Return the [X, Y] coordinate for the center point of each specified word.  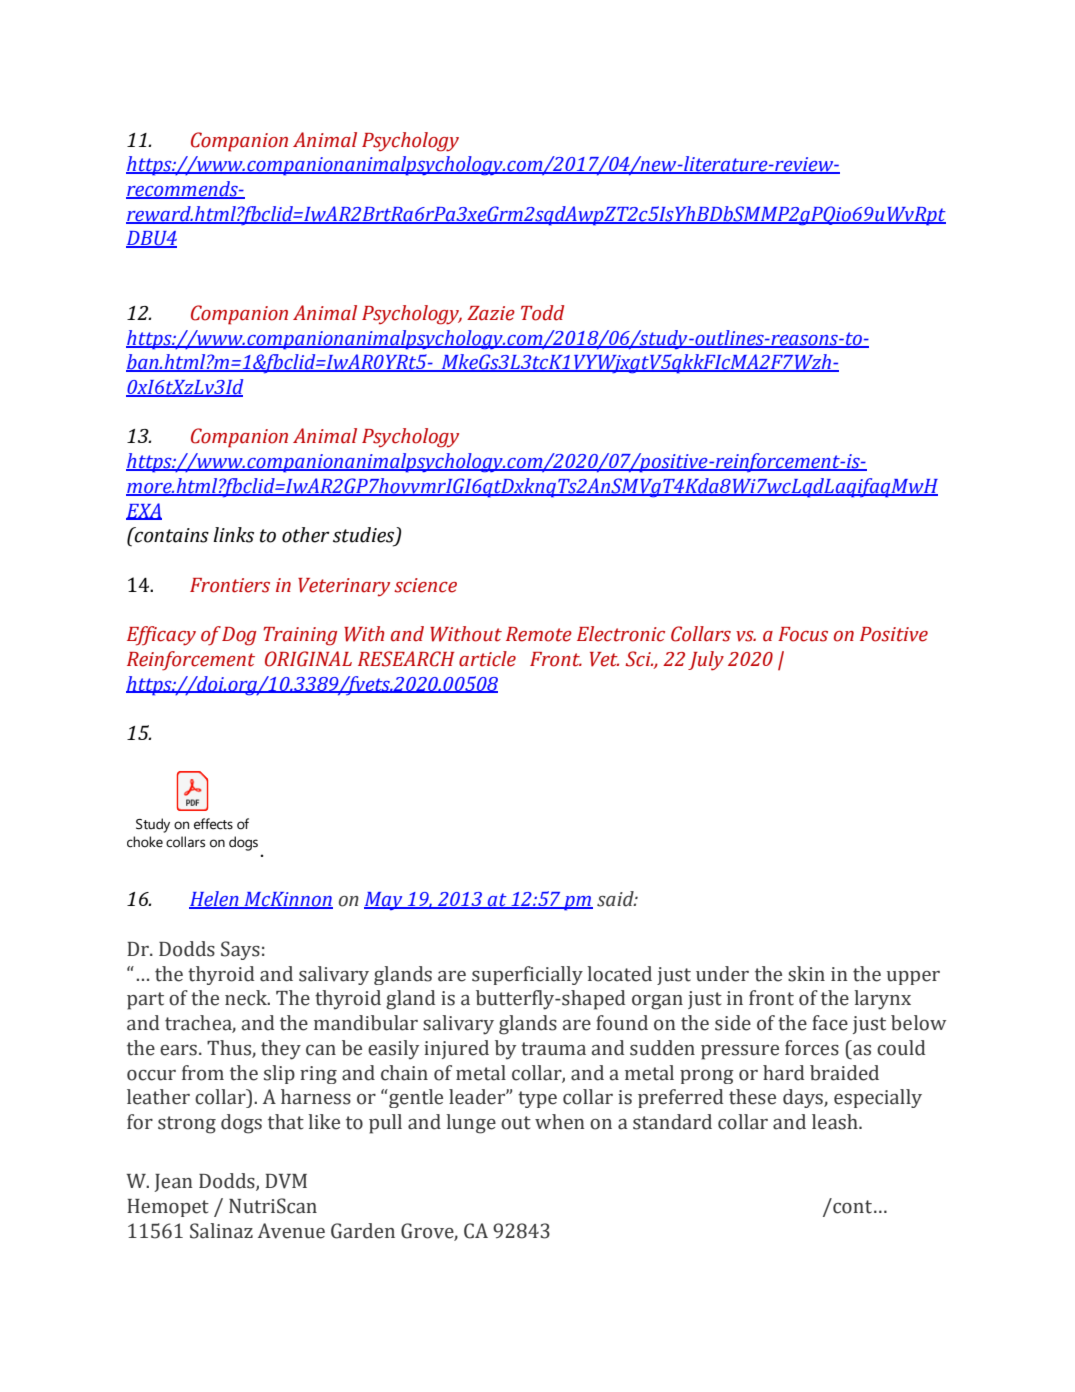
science [425, 585]
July [706, 661]
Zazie [491, 313]
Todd [542, 313]
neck [247, 998]
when [560, 1122]
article [487, 659]
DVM [286, 1181]
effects [213, 824]
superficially [527, 975]
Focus [803, 634]
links [233, 535]
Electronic [621, 634]
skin [806, 974]
